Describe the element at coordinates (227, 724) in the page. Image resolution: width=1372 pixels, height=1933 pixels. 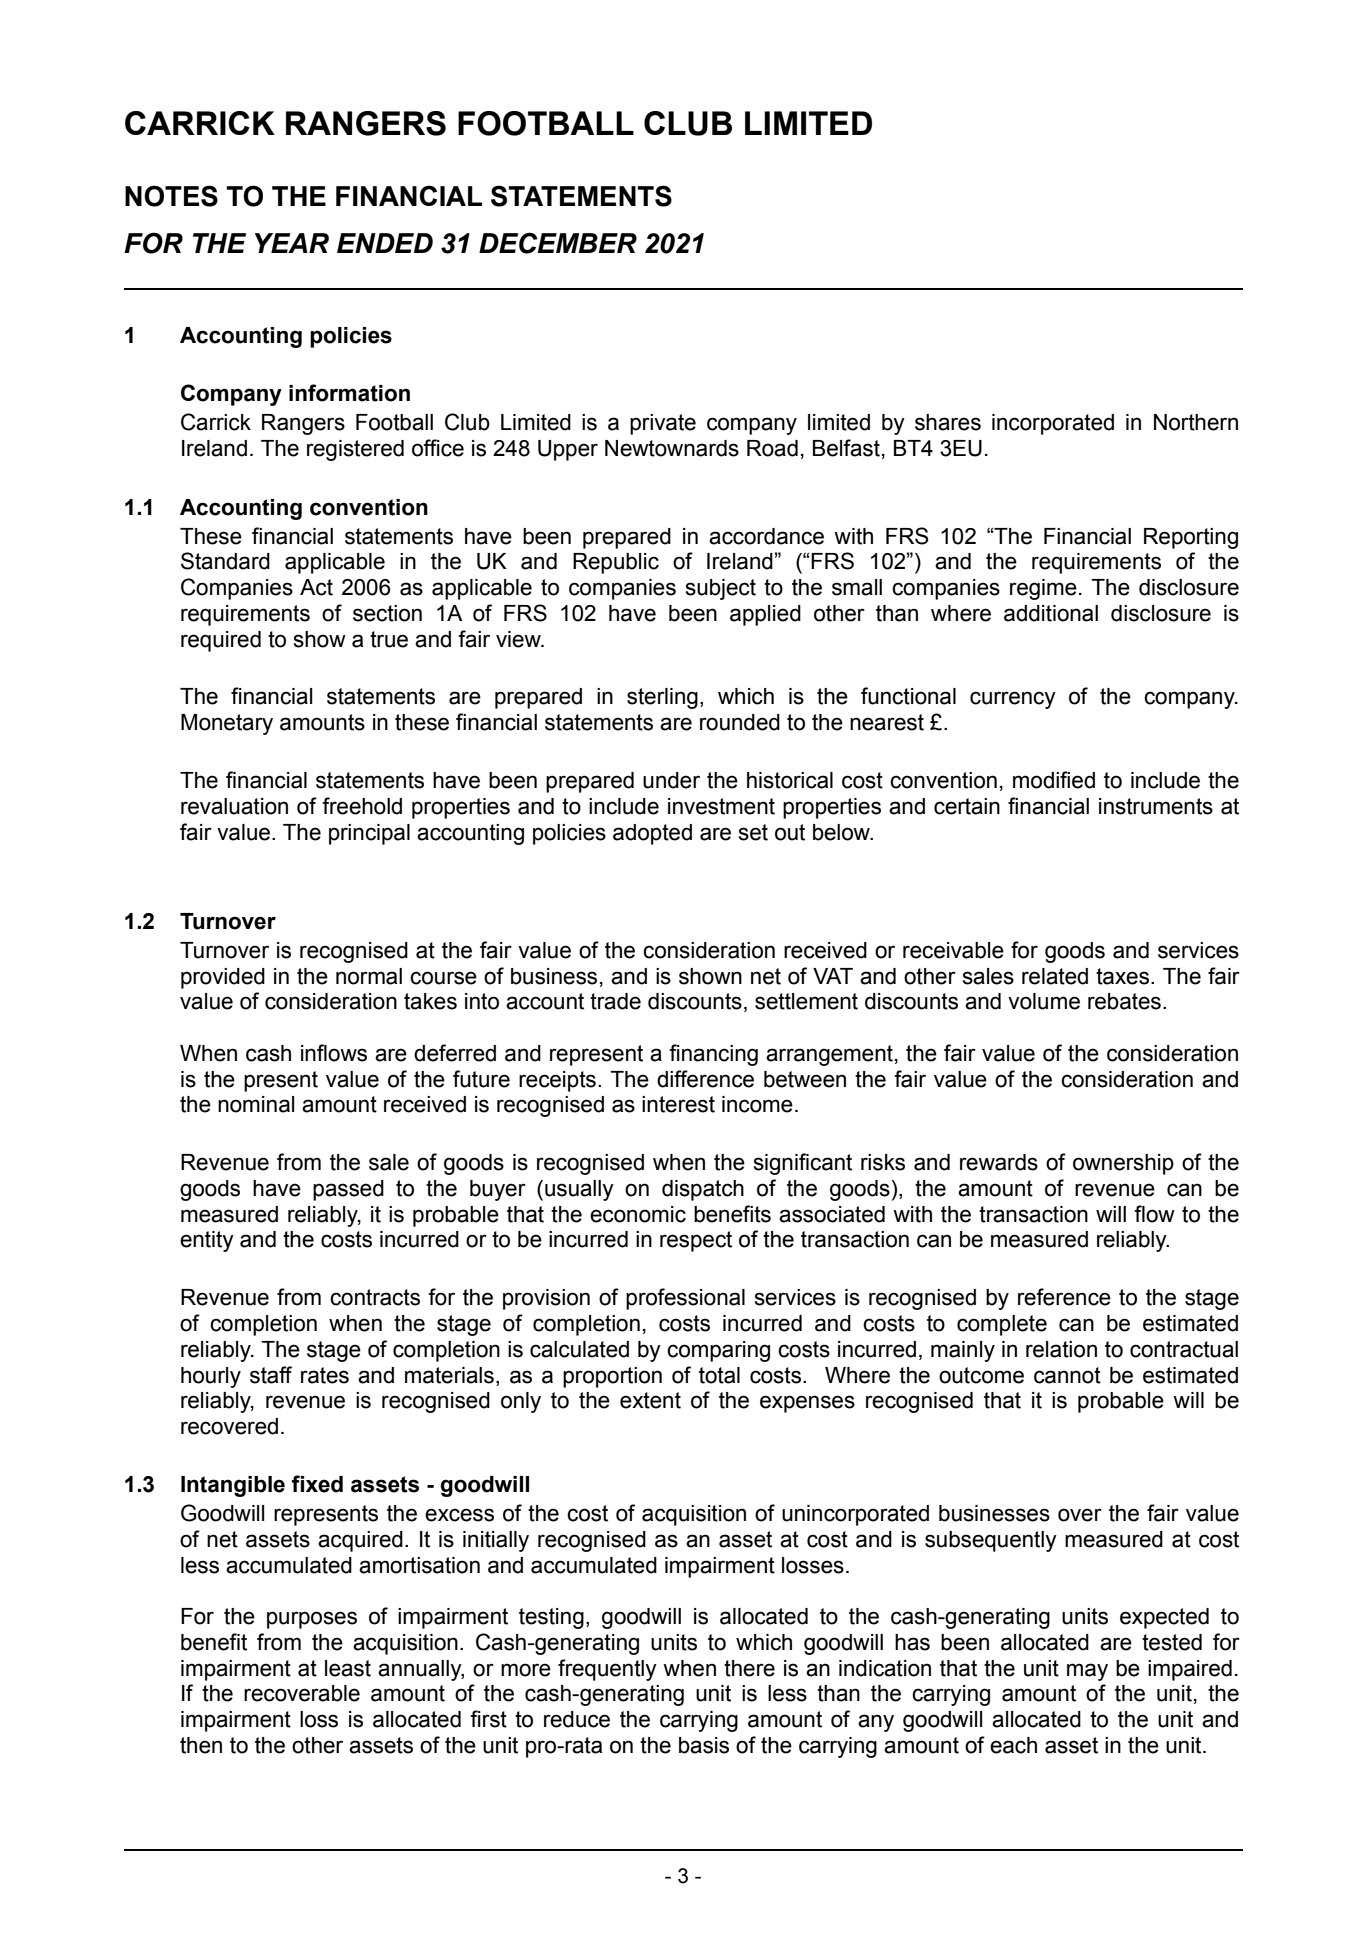
I see `Monetary` at that location.
